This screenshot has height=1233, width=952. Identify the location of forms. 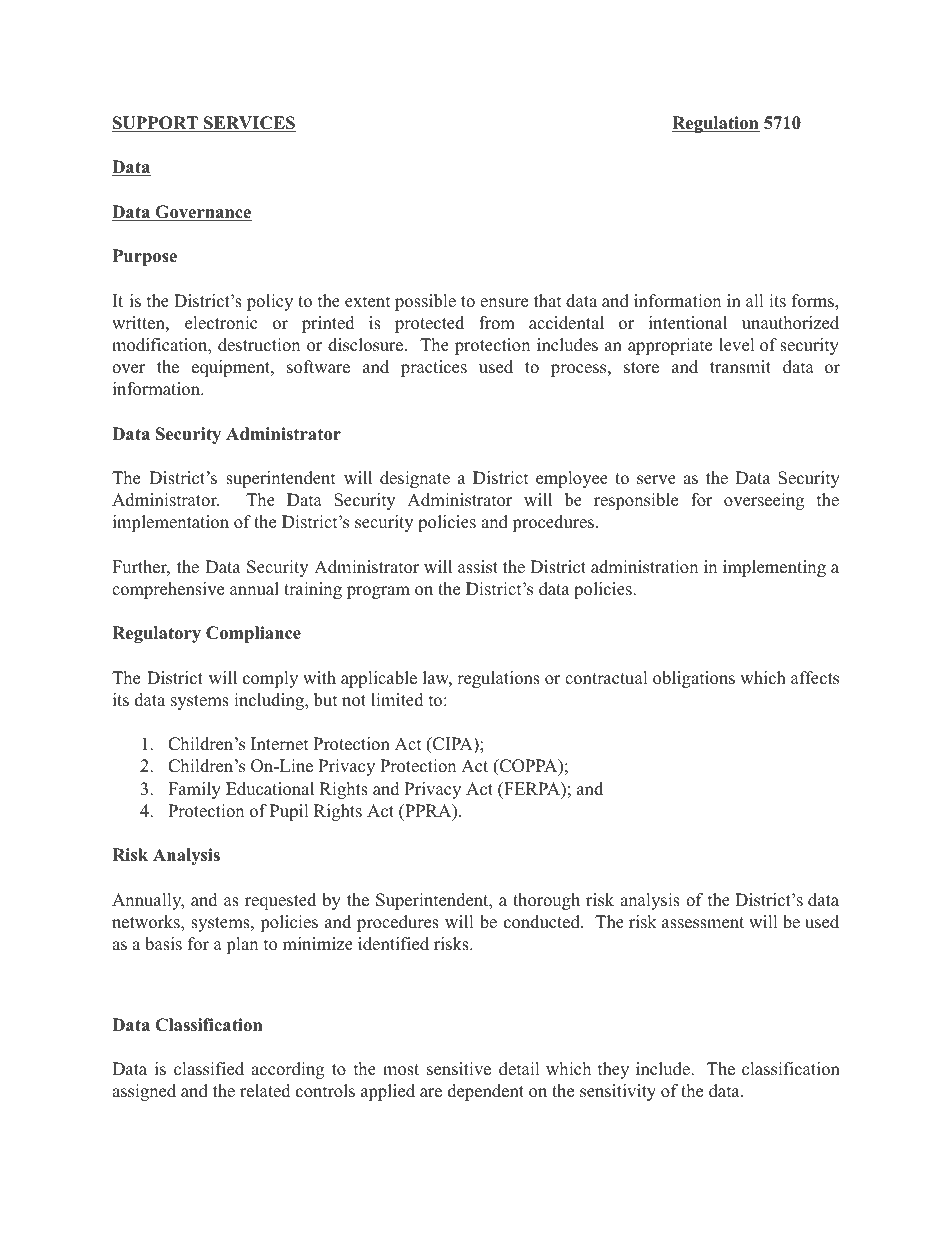
(814, 302).
